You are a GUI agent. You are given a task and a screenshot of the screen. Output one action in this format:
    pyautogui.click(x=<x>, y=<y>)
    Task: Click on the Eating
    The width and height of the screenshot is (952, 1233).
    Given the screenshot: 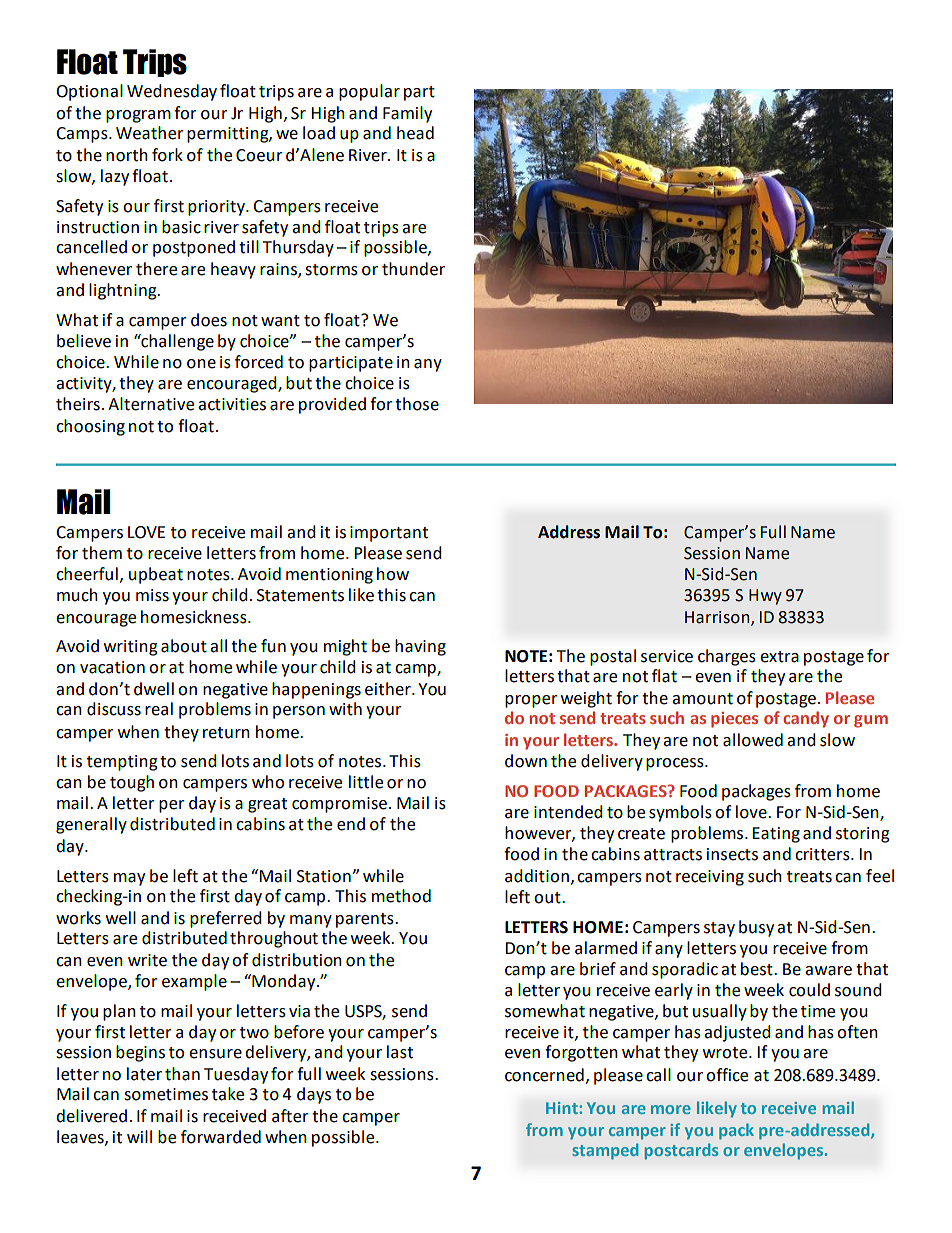 What is the action you would take?
    pyautogui.click(x=776, y=835)
